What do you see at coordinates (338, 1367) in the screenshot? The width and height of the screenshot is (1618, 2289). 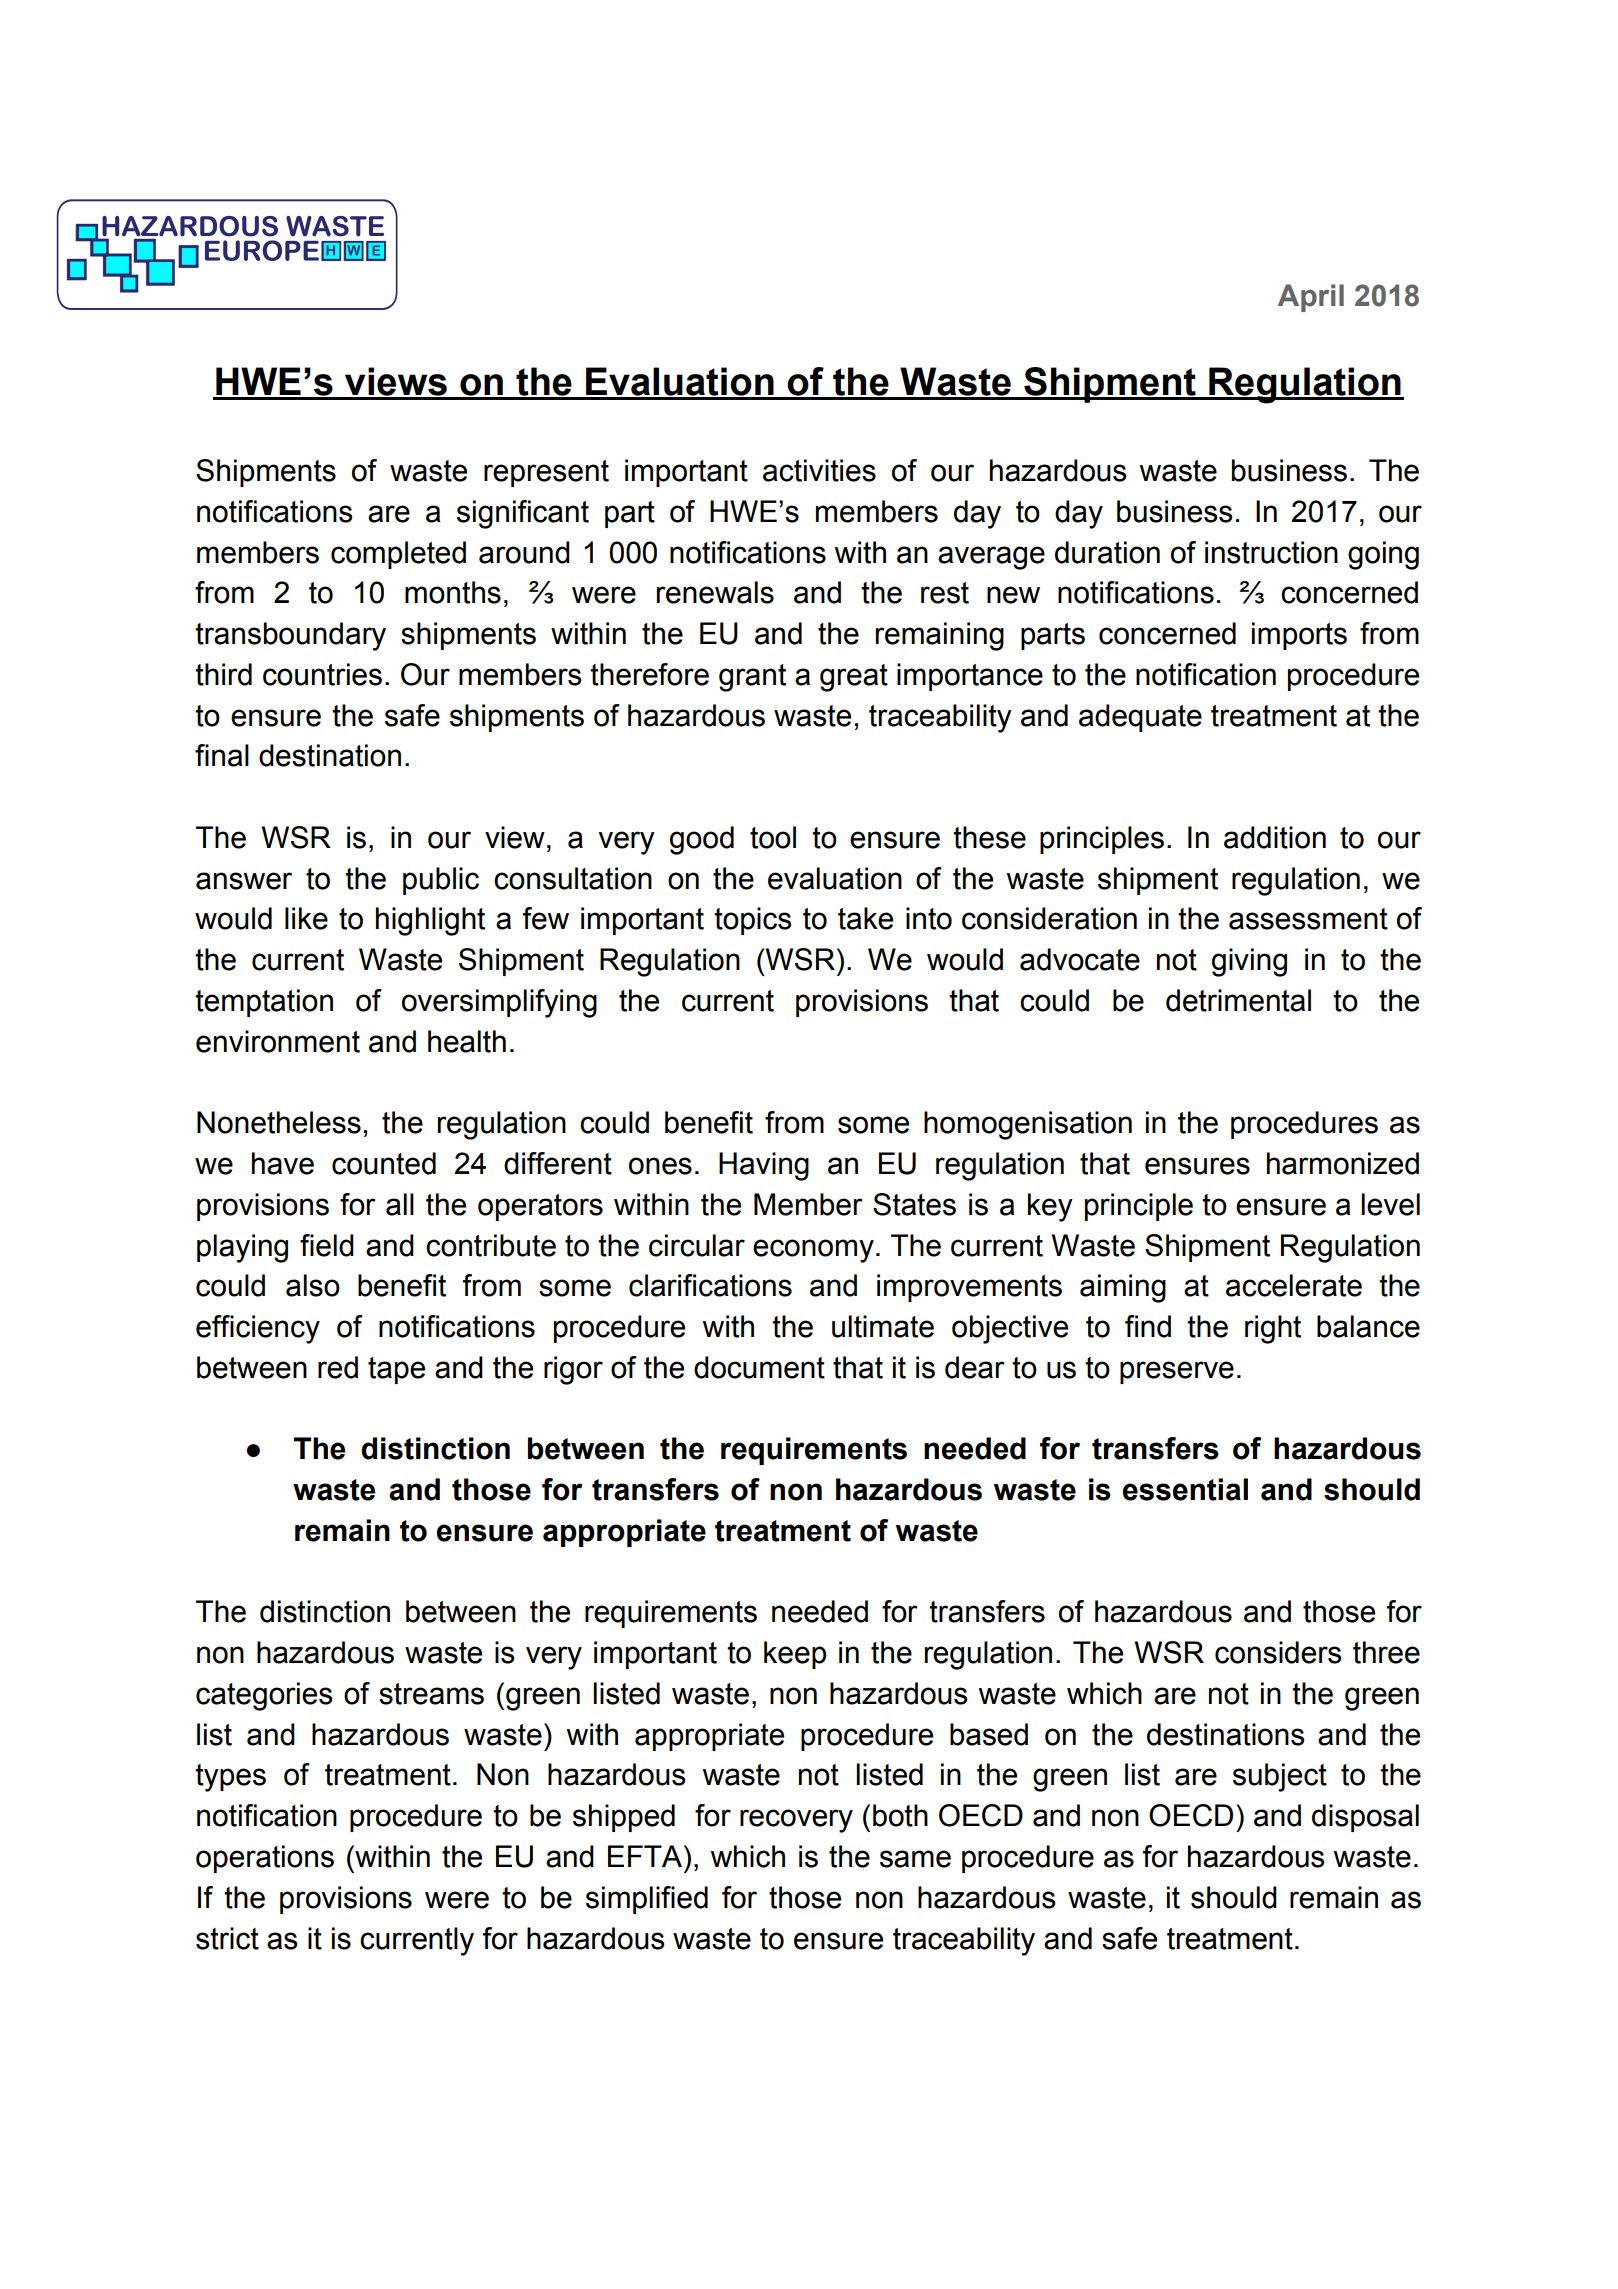 I see `red` at bounding box center [338, 1367].
